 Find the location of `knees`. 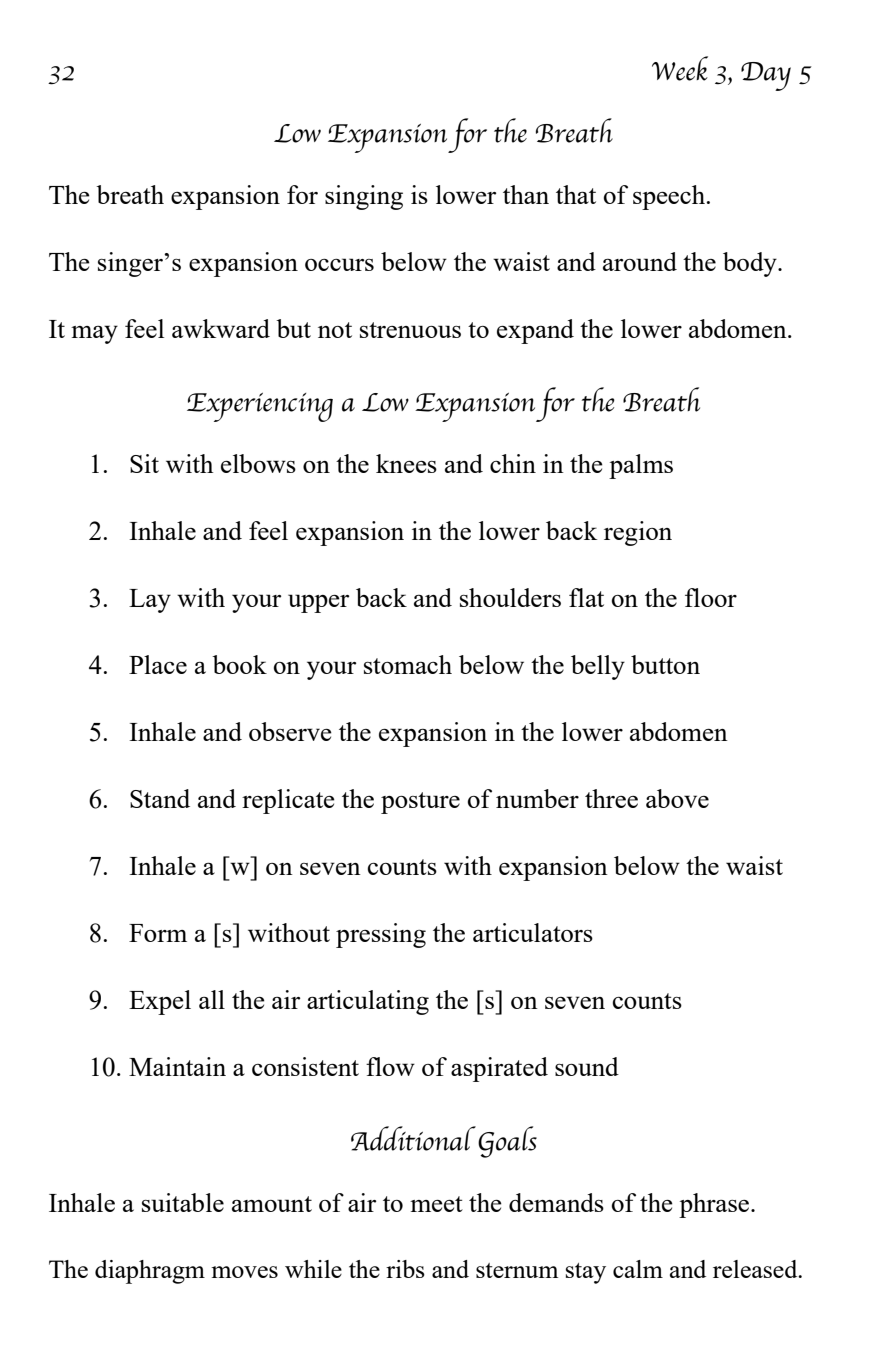

knees is located at coordinates (406, 463).
